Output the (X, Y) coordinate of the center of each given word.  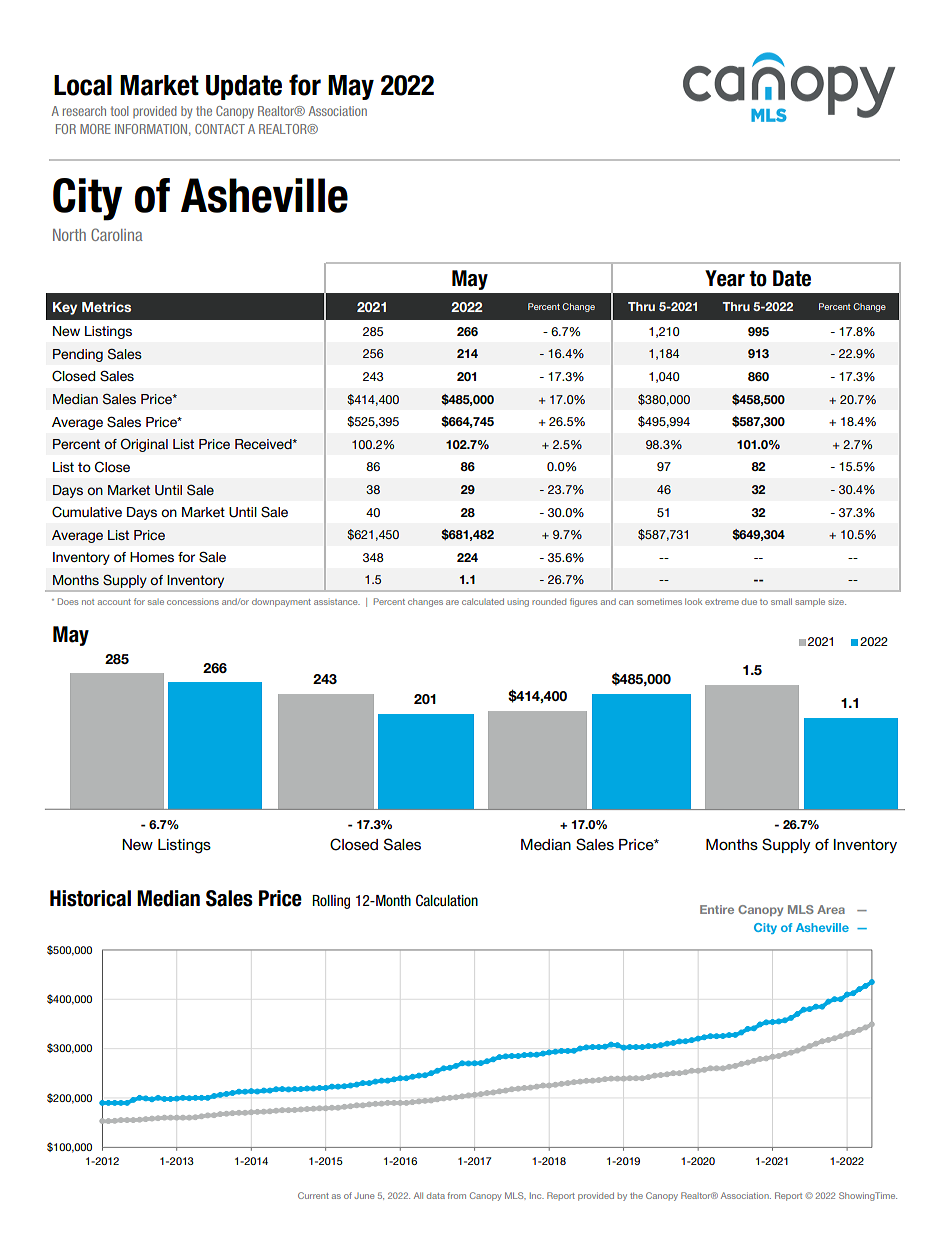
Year (725, 278)
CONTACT (220, 129)
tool (120, 111)
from (456, 1195)
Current (313, 1195)
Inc (537, 1195)
